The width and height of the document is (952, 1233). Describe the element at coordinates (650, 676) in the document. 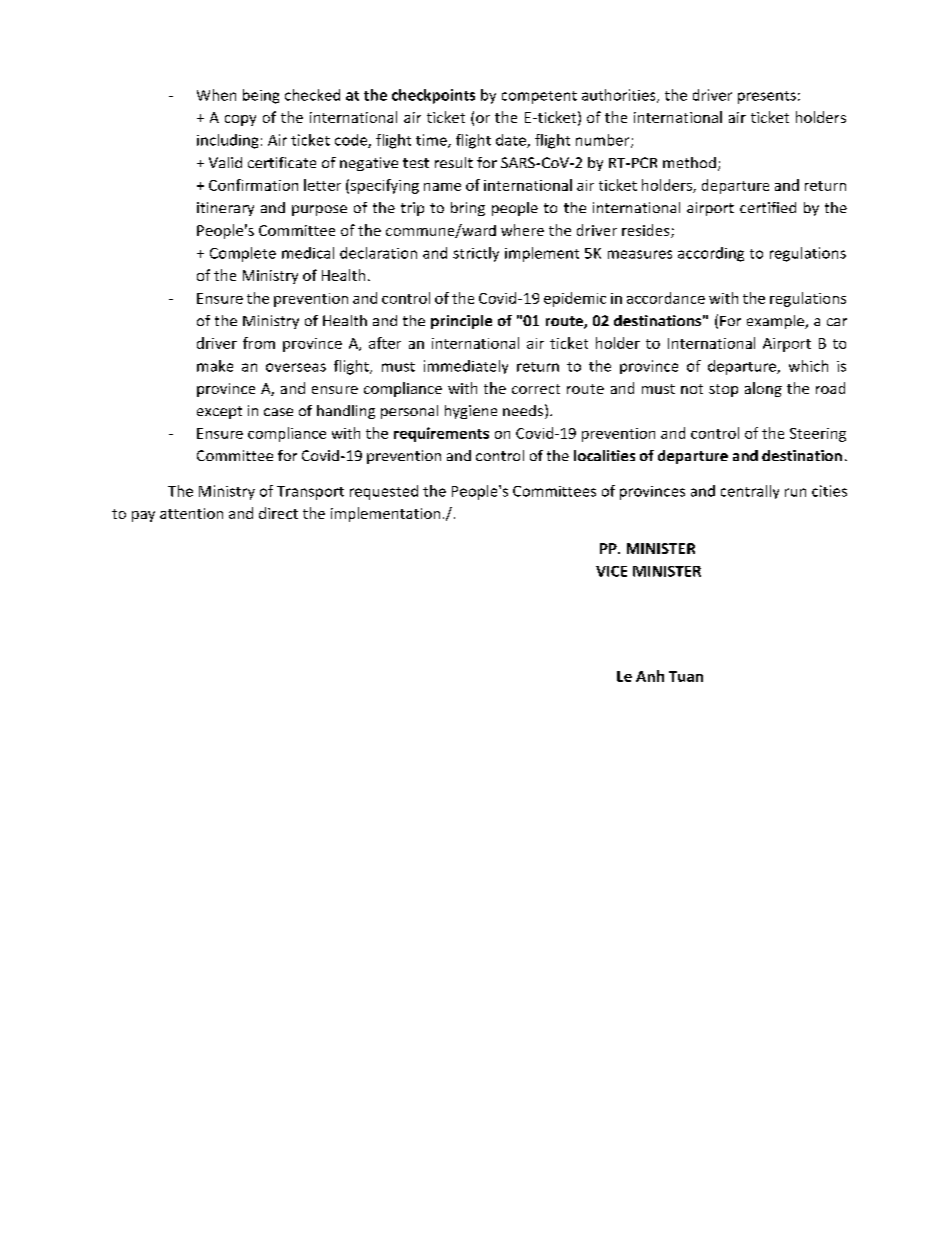

I see `Anh` at that location.
